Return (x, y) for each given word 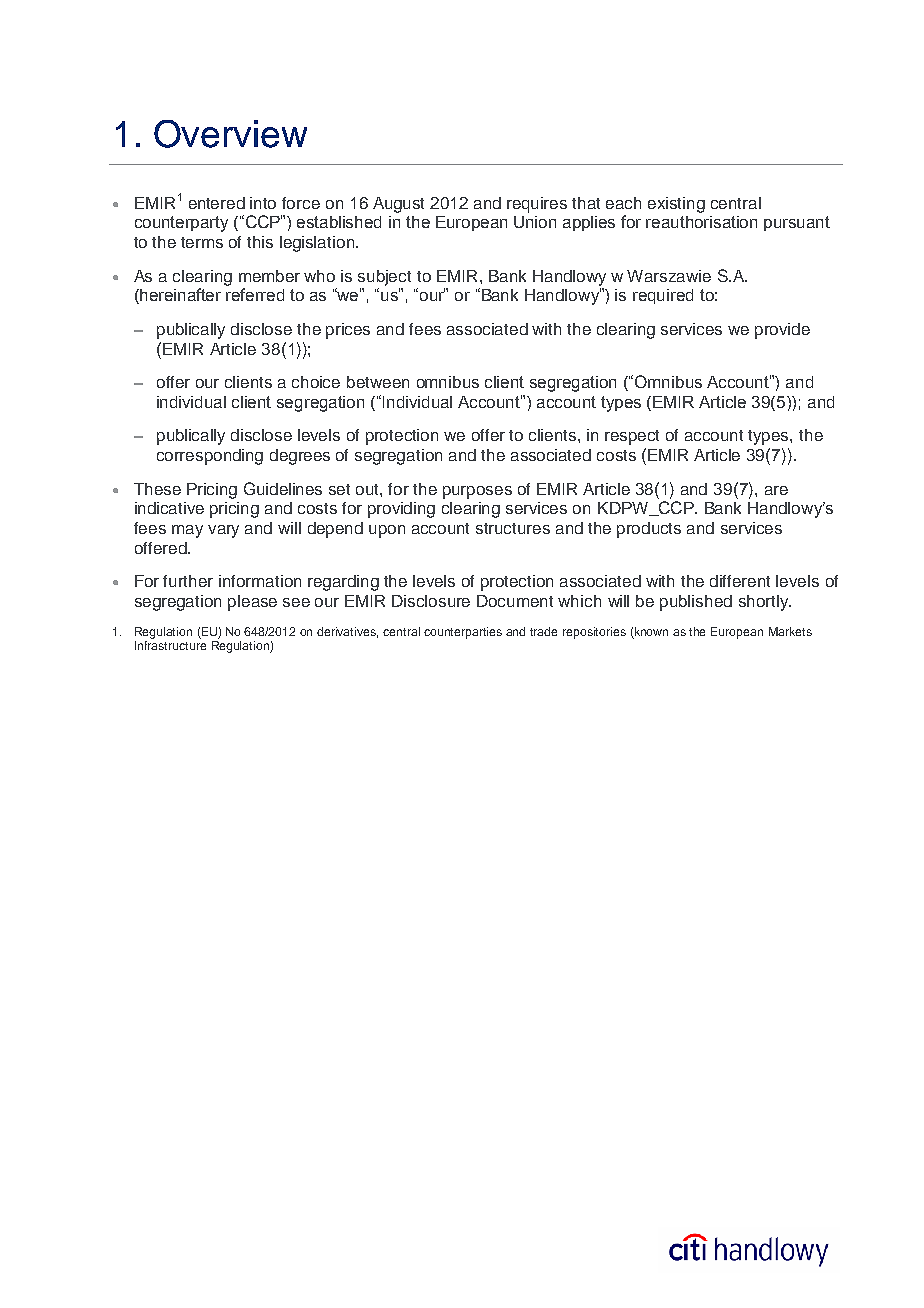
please (252, 603)
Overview (230, 134)
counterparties (463, 633)
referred (255, 294)
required (663, 296)
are (776, 490)
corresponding (210, 457)
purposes (477, 492)
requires (537, 205)
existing (676, 205)
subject (384, 278)
